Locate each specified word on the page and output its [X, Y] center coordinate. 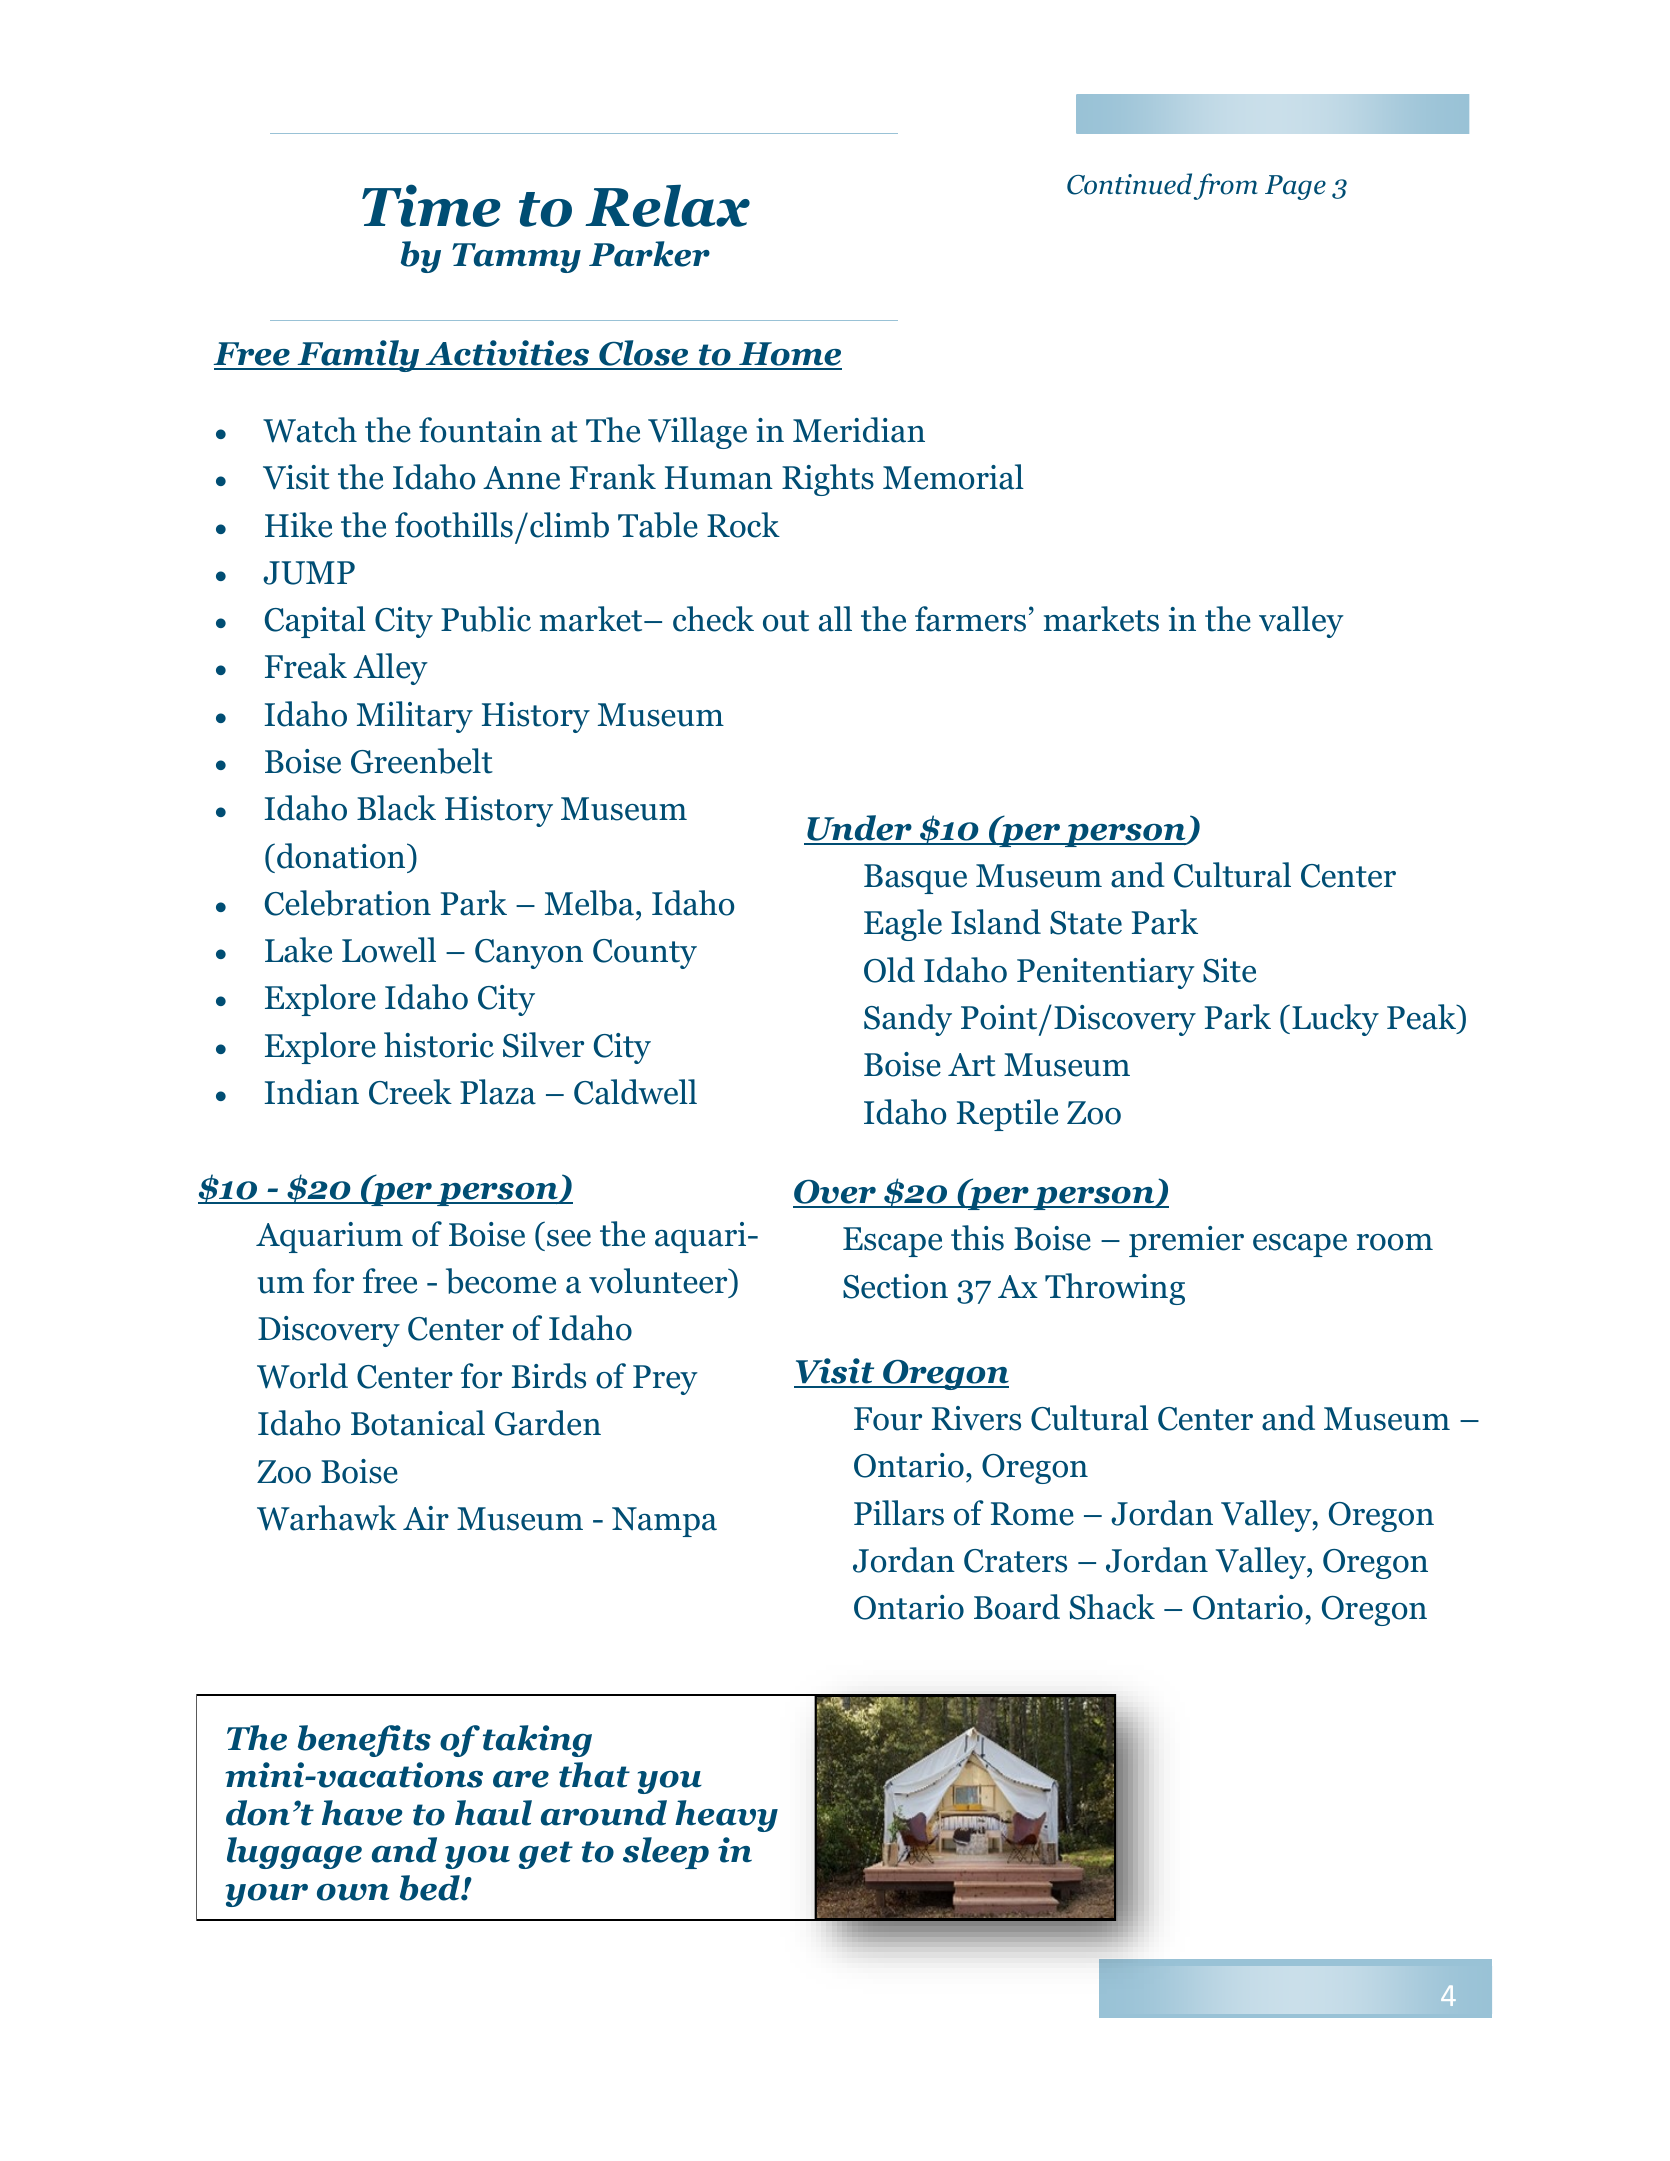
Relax [667, 205]
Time [431, 205]
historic [439, 1045]
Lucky [1335, 1020]
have [362, 1813]
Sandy [908, 1020]
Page [1295, 187]
